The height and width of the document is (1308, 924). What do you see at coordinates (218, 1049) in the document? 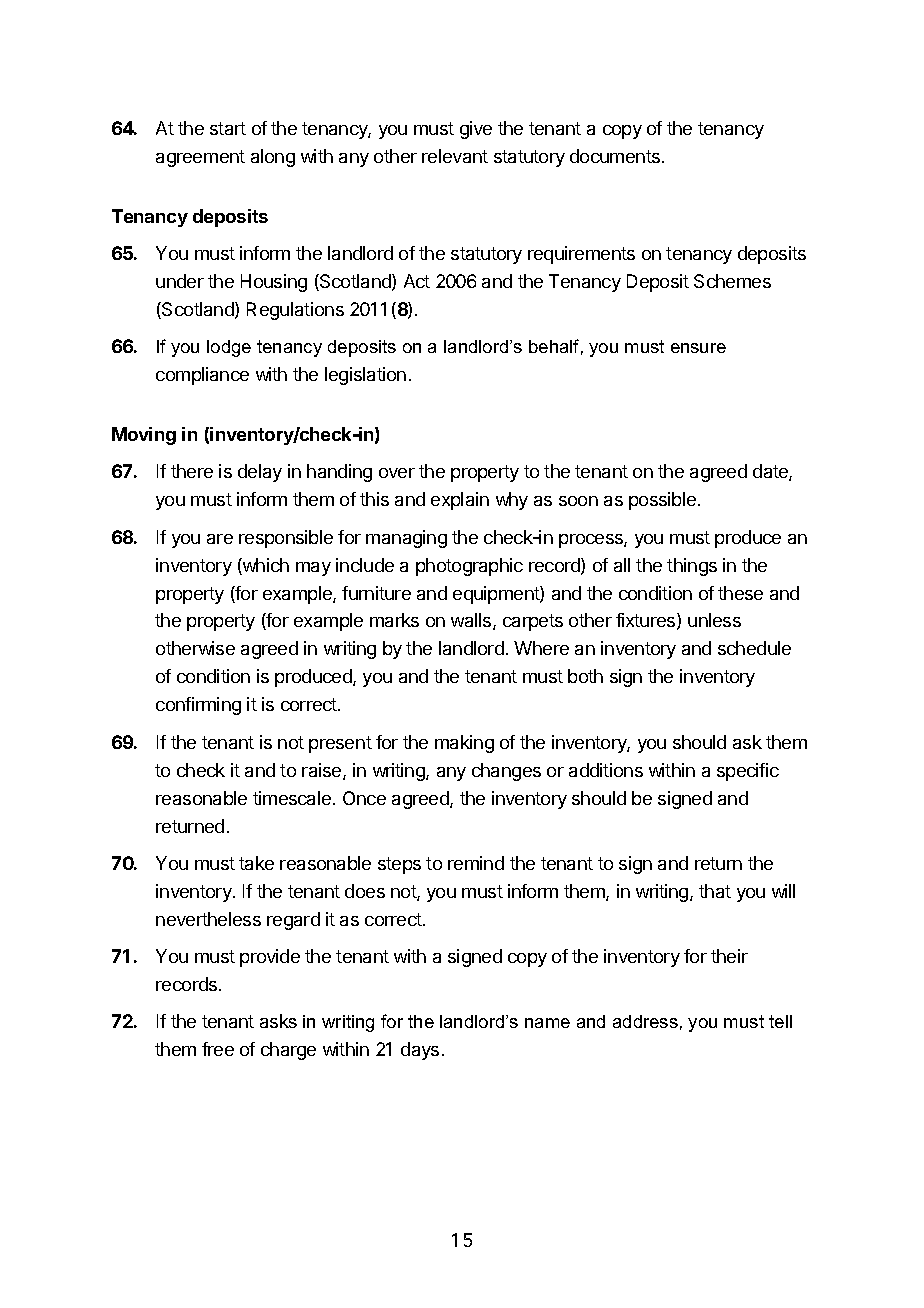
I see `free` at bounding box center [218, 1049].
